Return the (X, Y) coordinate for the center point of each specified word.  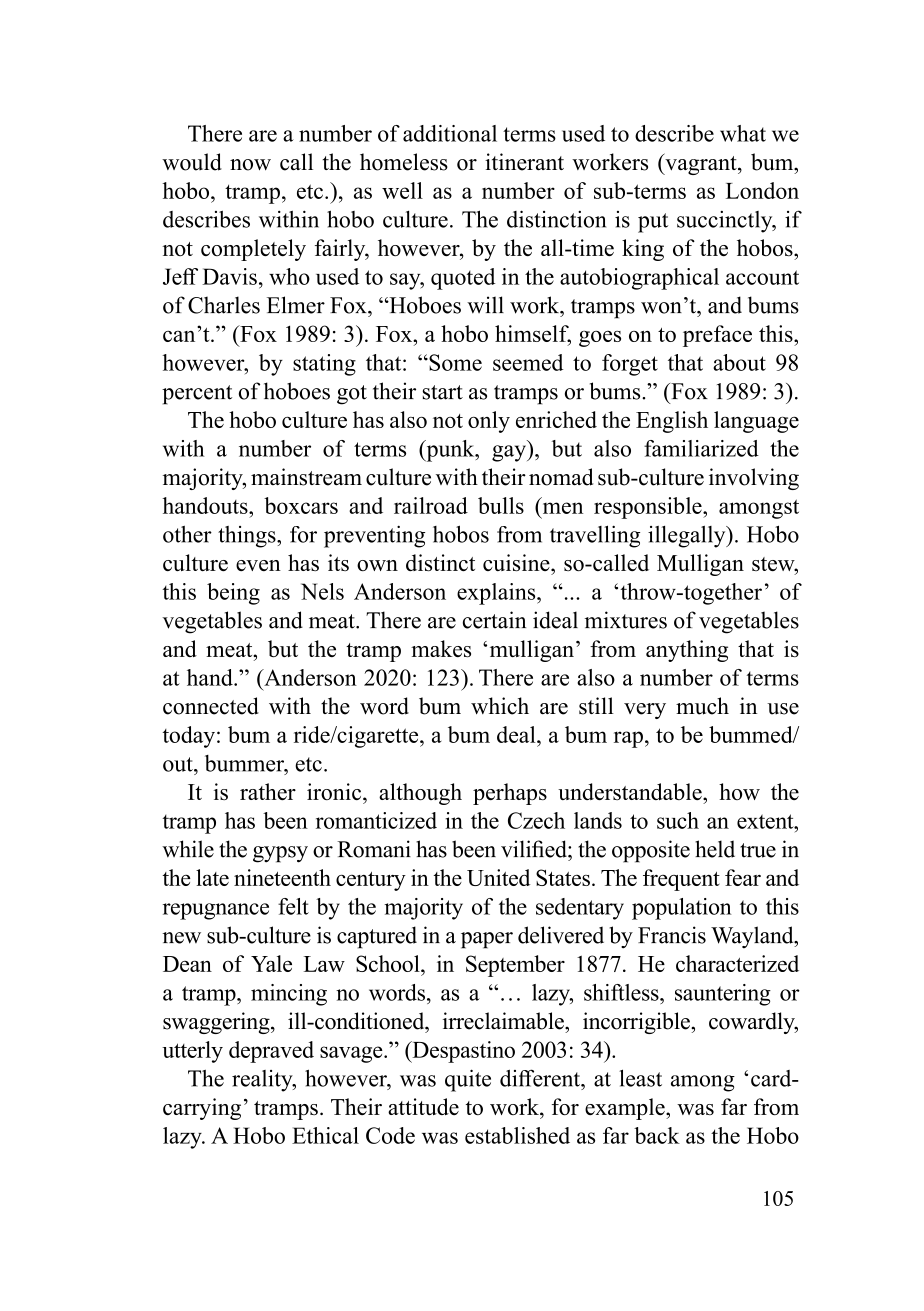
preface (717, 336)
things (248, 537)
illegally (688, 536)
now (250, 165)
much (702, 706)
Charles (224, 305)
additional (450, 133)
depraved (271, 1052)
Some (454, 362)
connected (211, 706)
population (681, 909)
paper (487, 940)
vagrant (701, 164)
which (500, 706)
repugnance (216, 911)
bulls (501, 505)
